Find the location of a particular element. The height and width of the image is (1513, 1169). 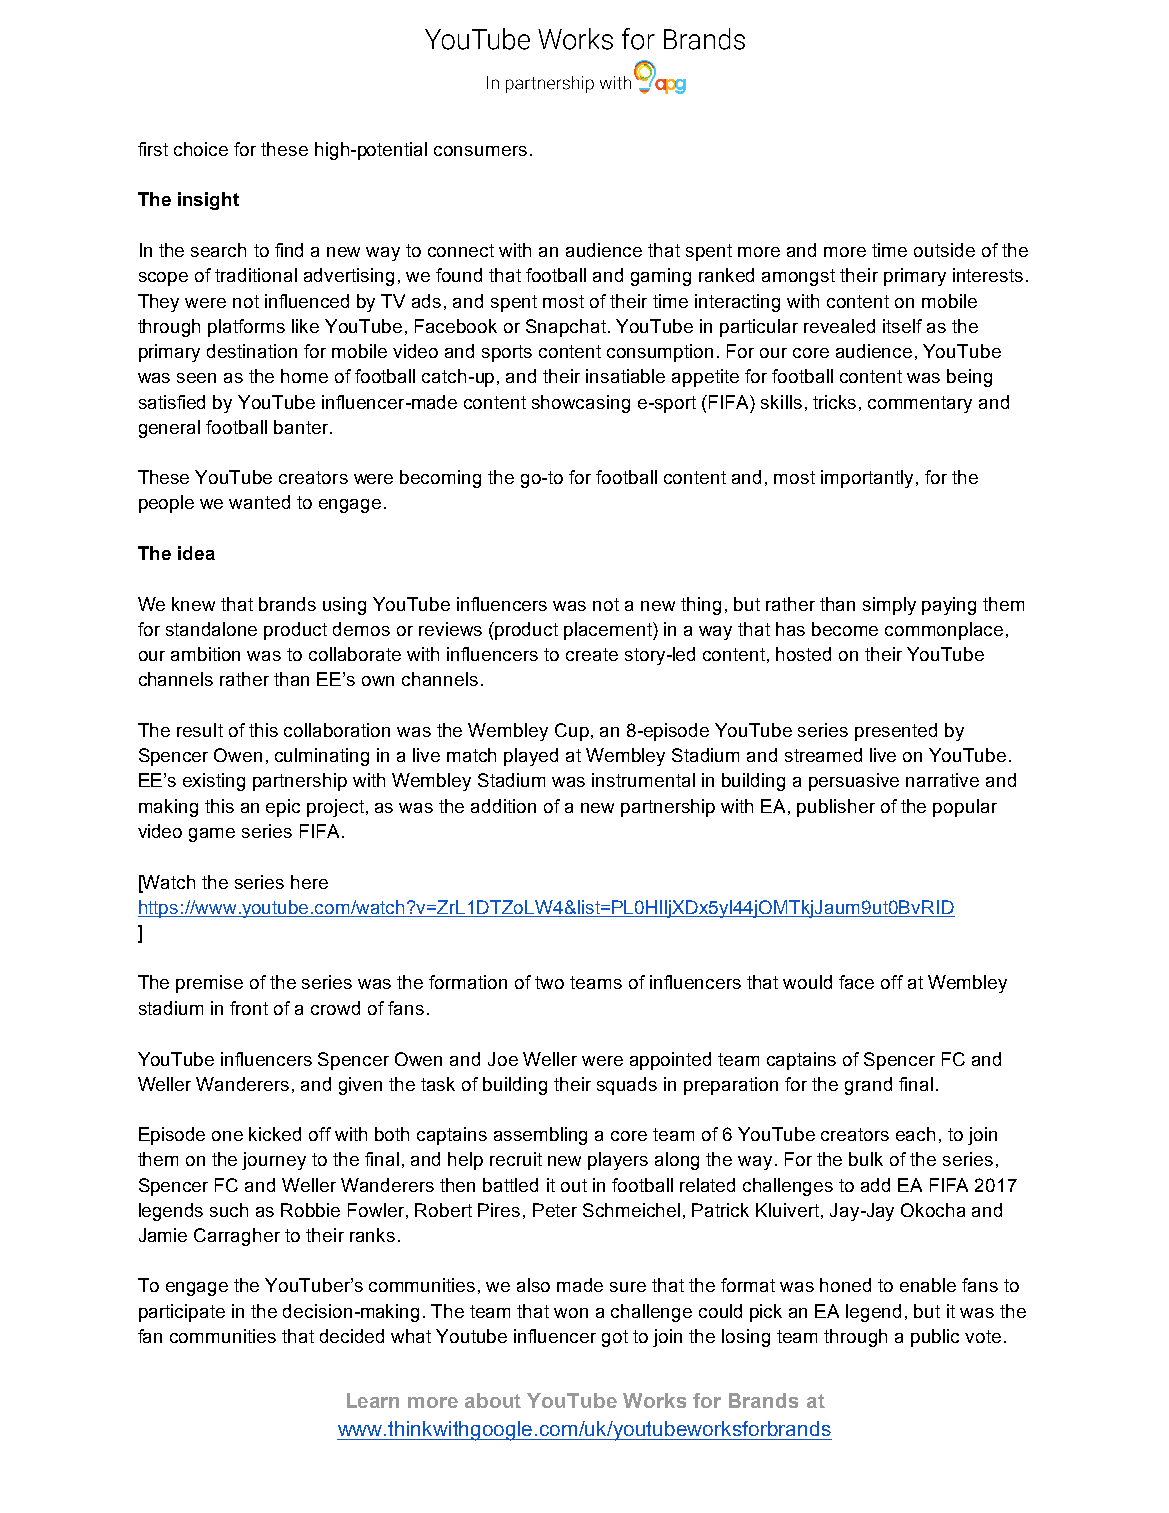

played is located at coordinates (531, 757).
